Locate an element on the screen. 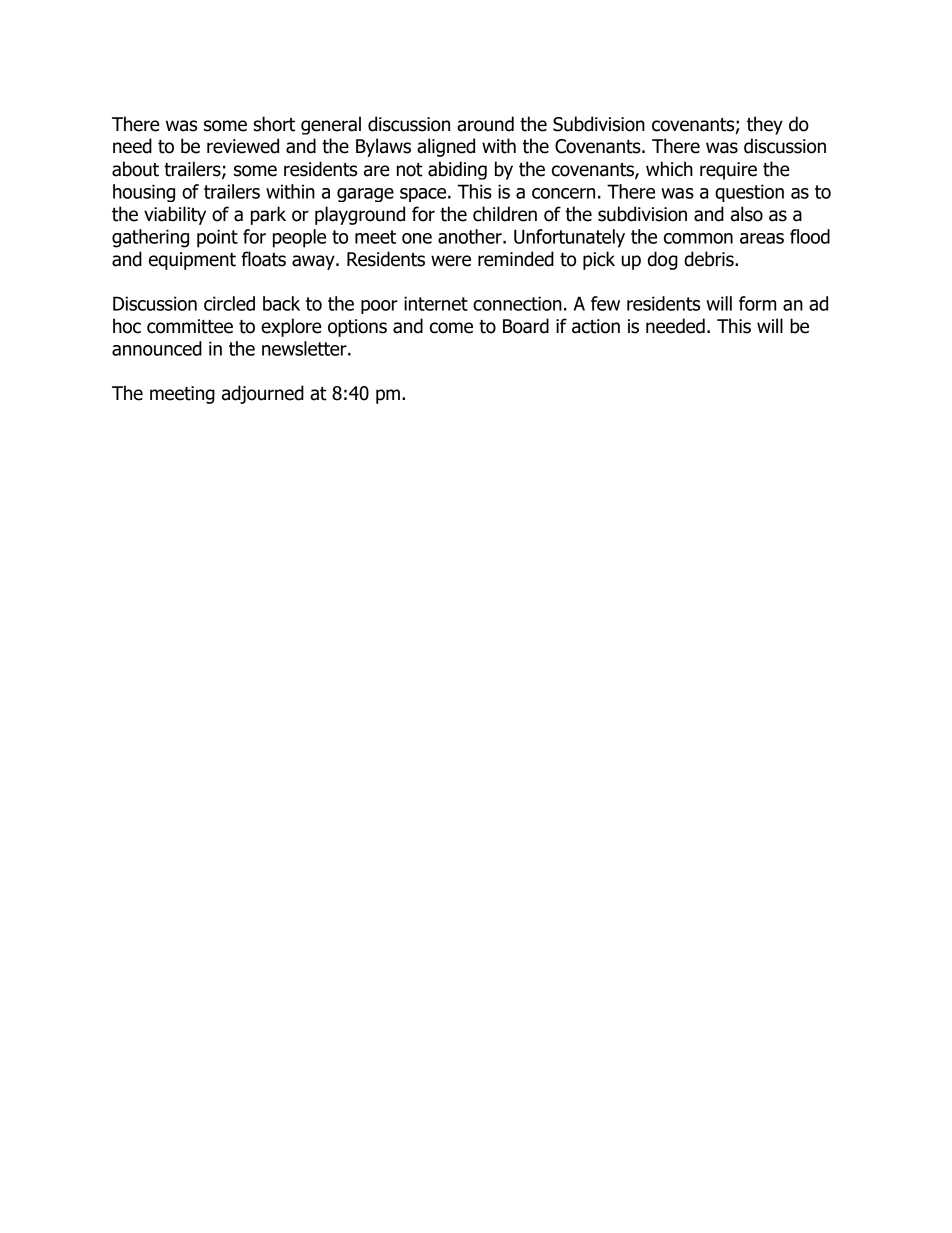 The image size is (952, 1233). housing is located at coordinates (144, 193).
